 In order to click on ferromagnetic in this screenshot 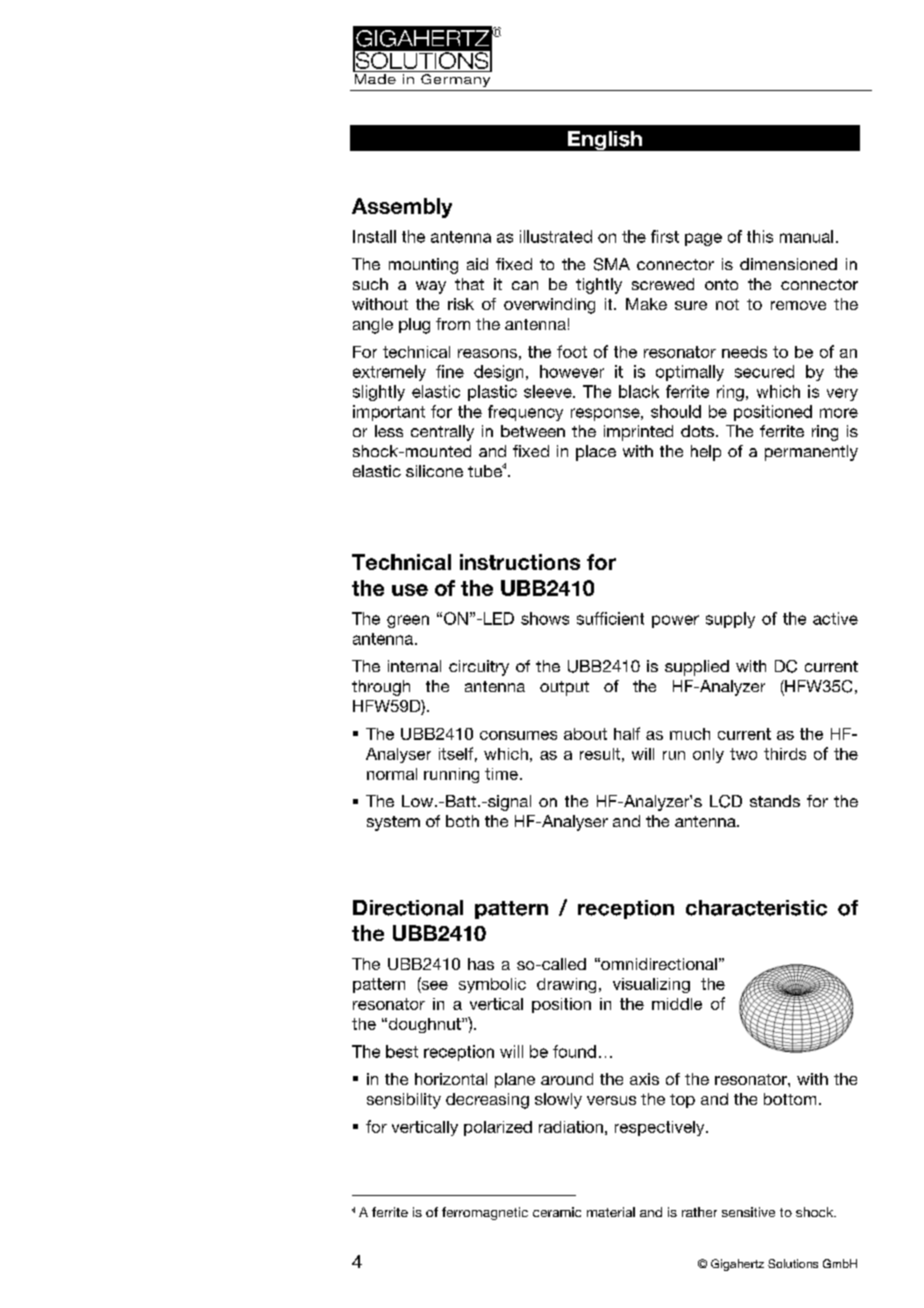, I will do `click(485, 1213)`.
